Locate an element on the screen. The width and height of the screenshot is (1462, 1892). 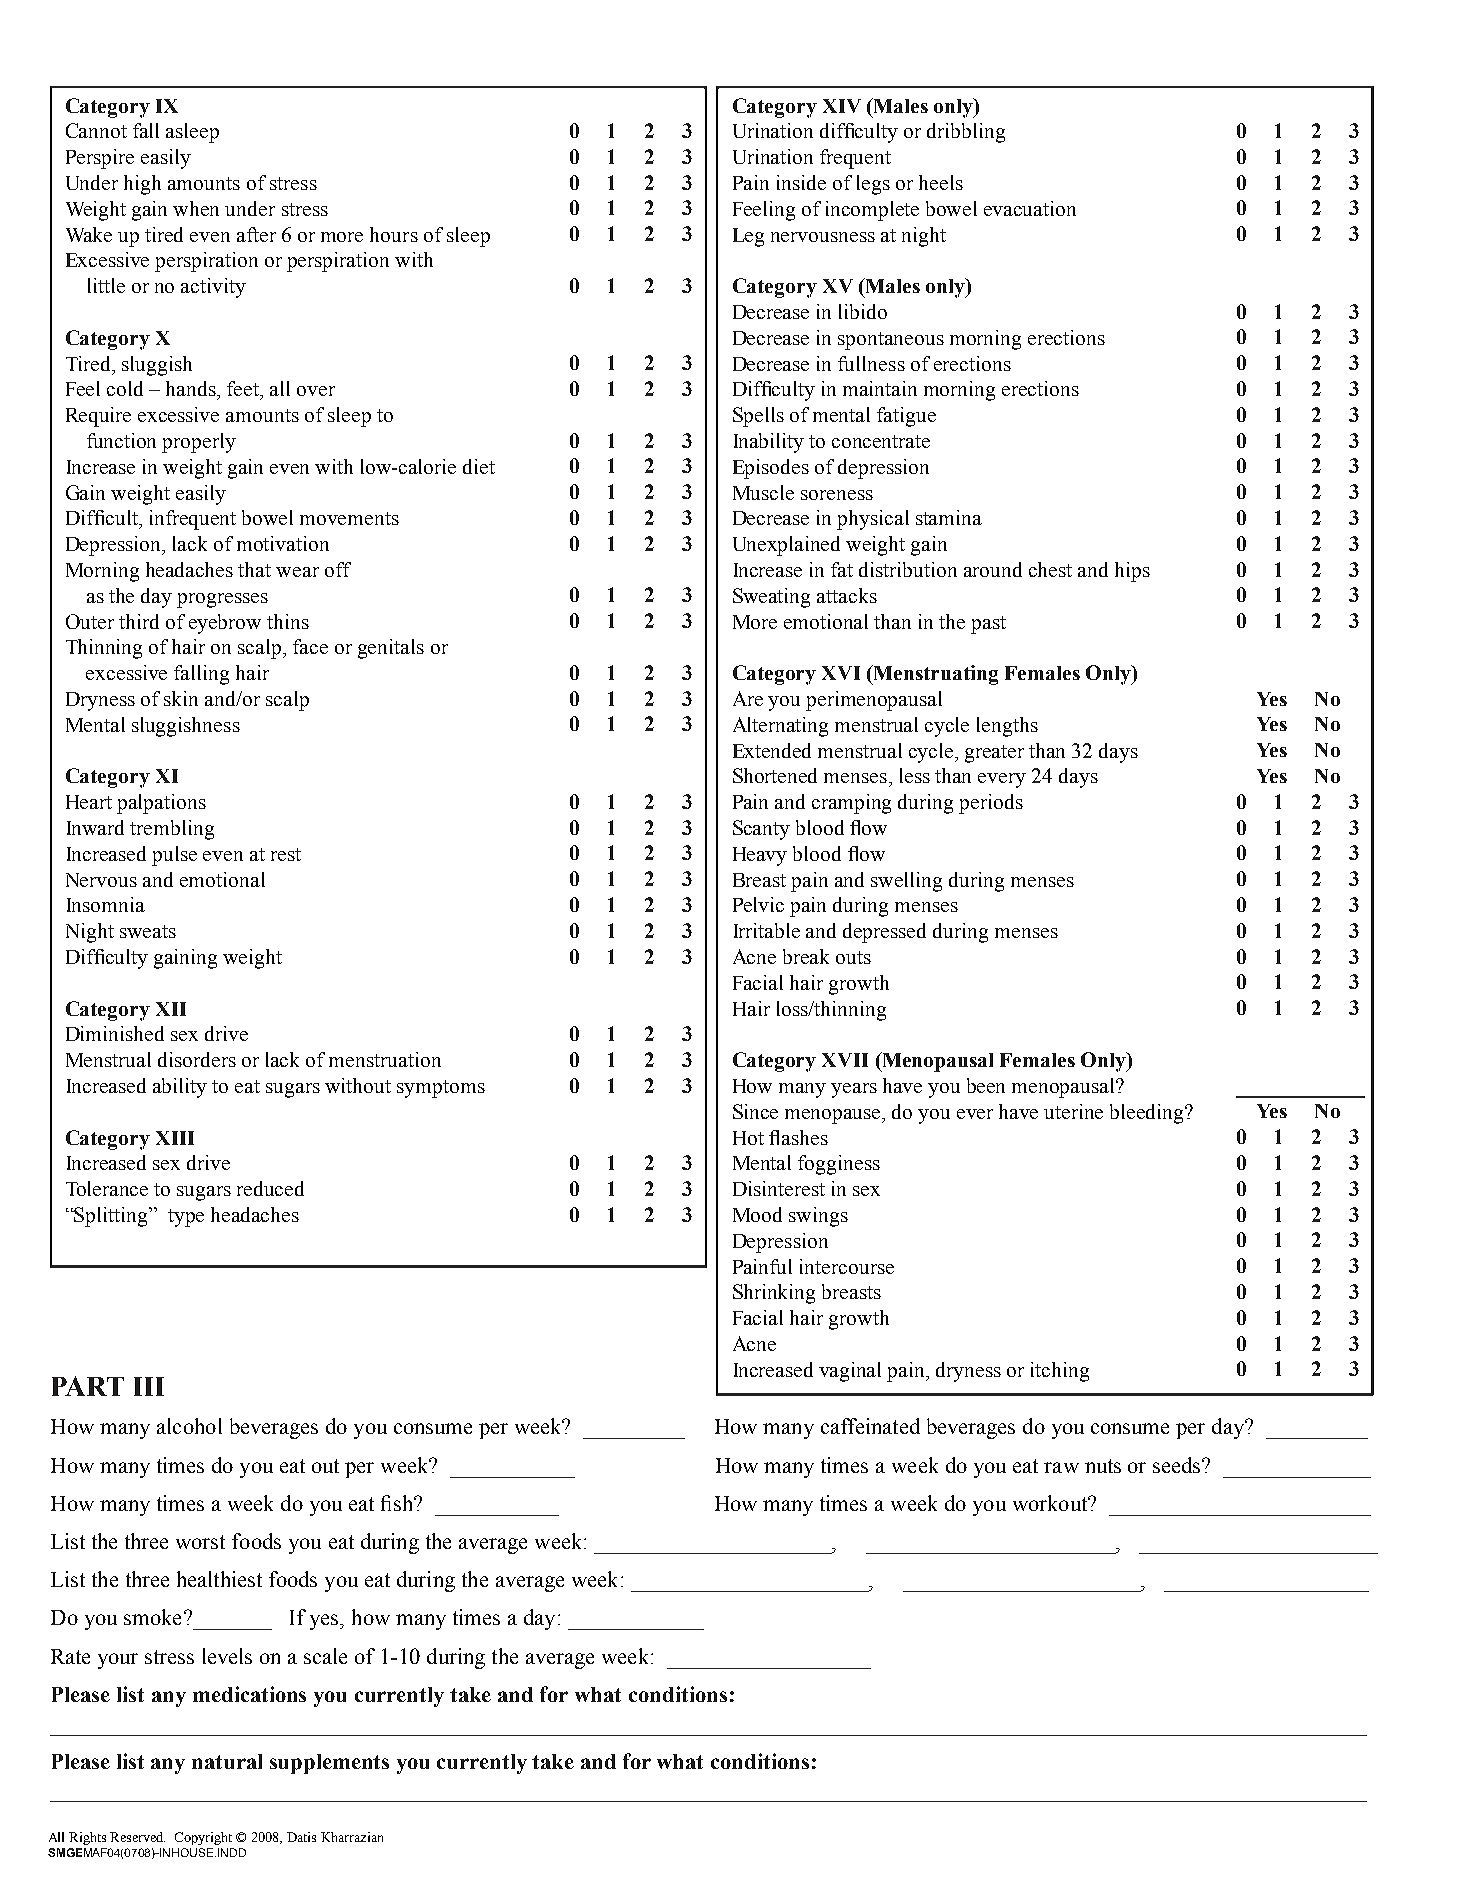
Shrinking is located at coordinates (774, 1294).
